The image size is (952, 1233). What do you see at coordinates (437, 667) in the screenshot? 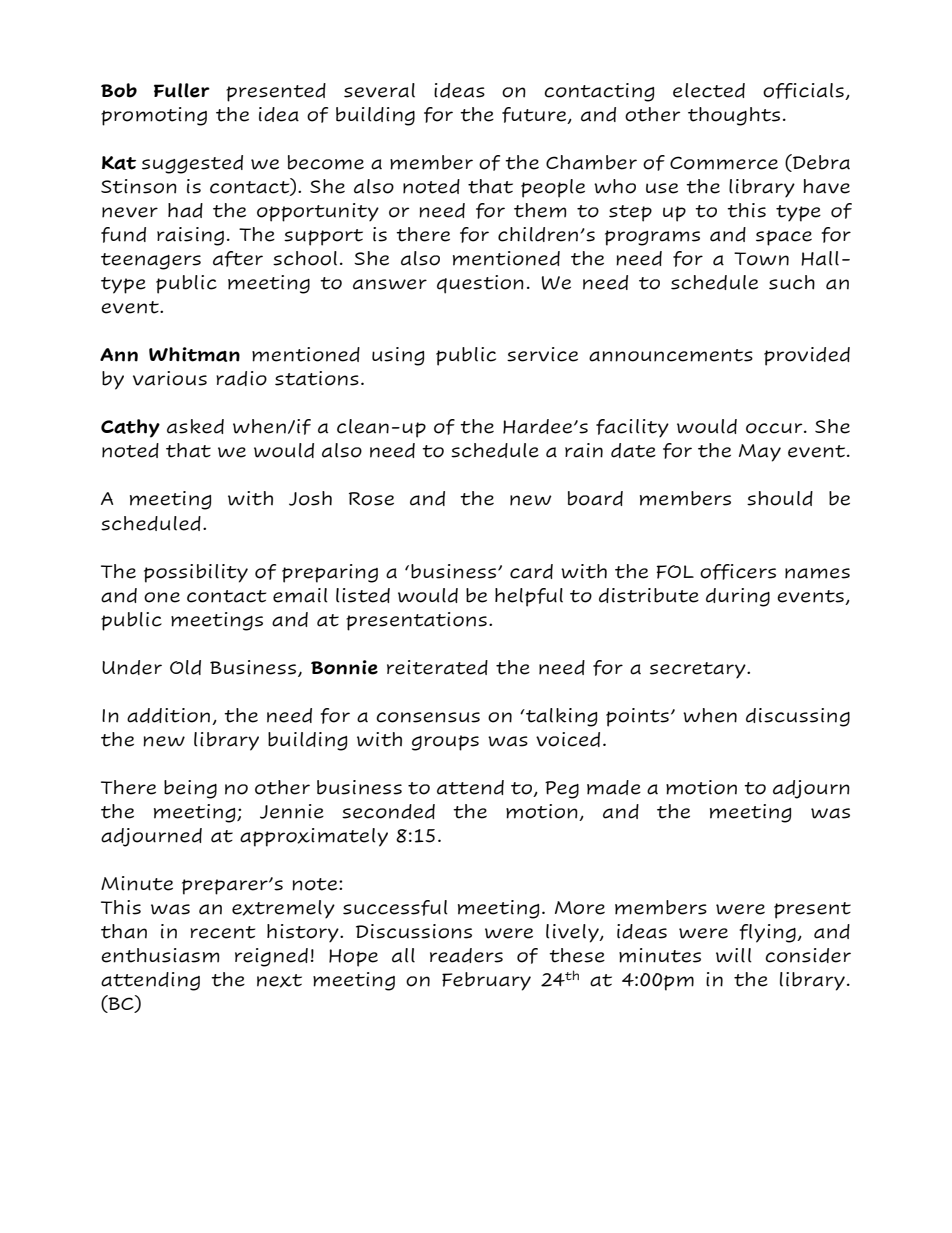
I see `reiterated` at bounding box center [437, 667].
